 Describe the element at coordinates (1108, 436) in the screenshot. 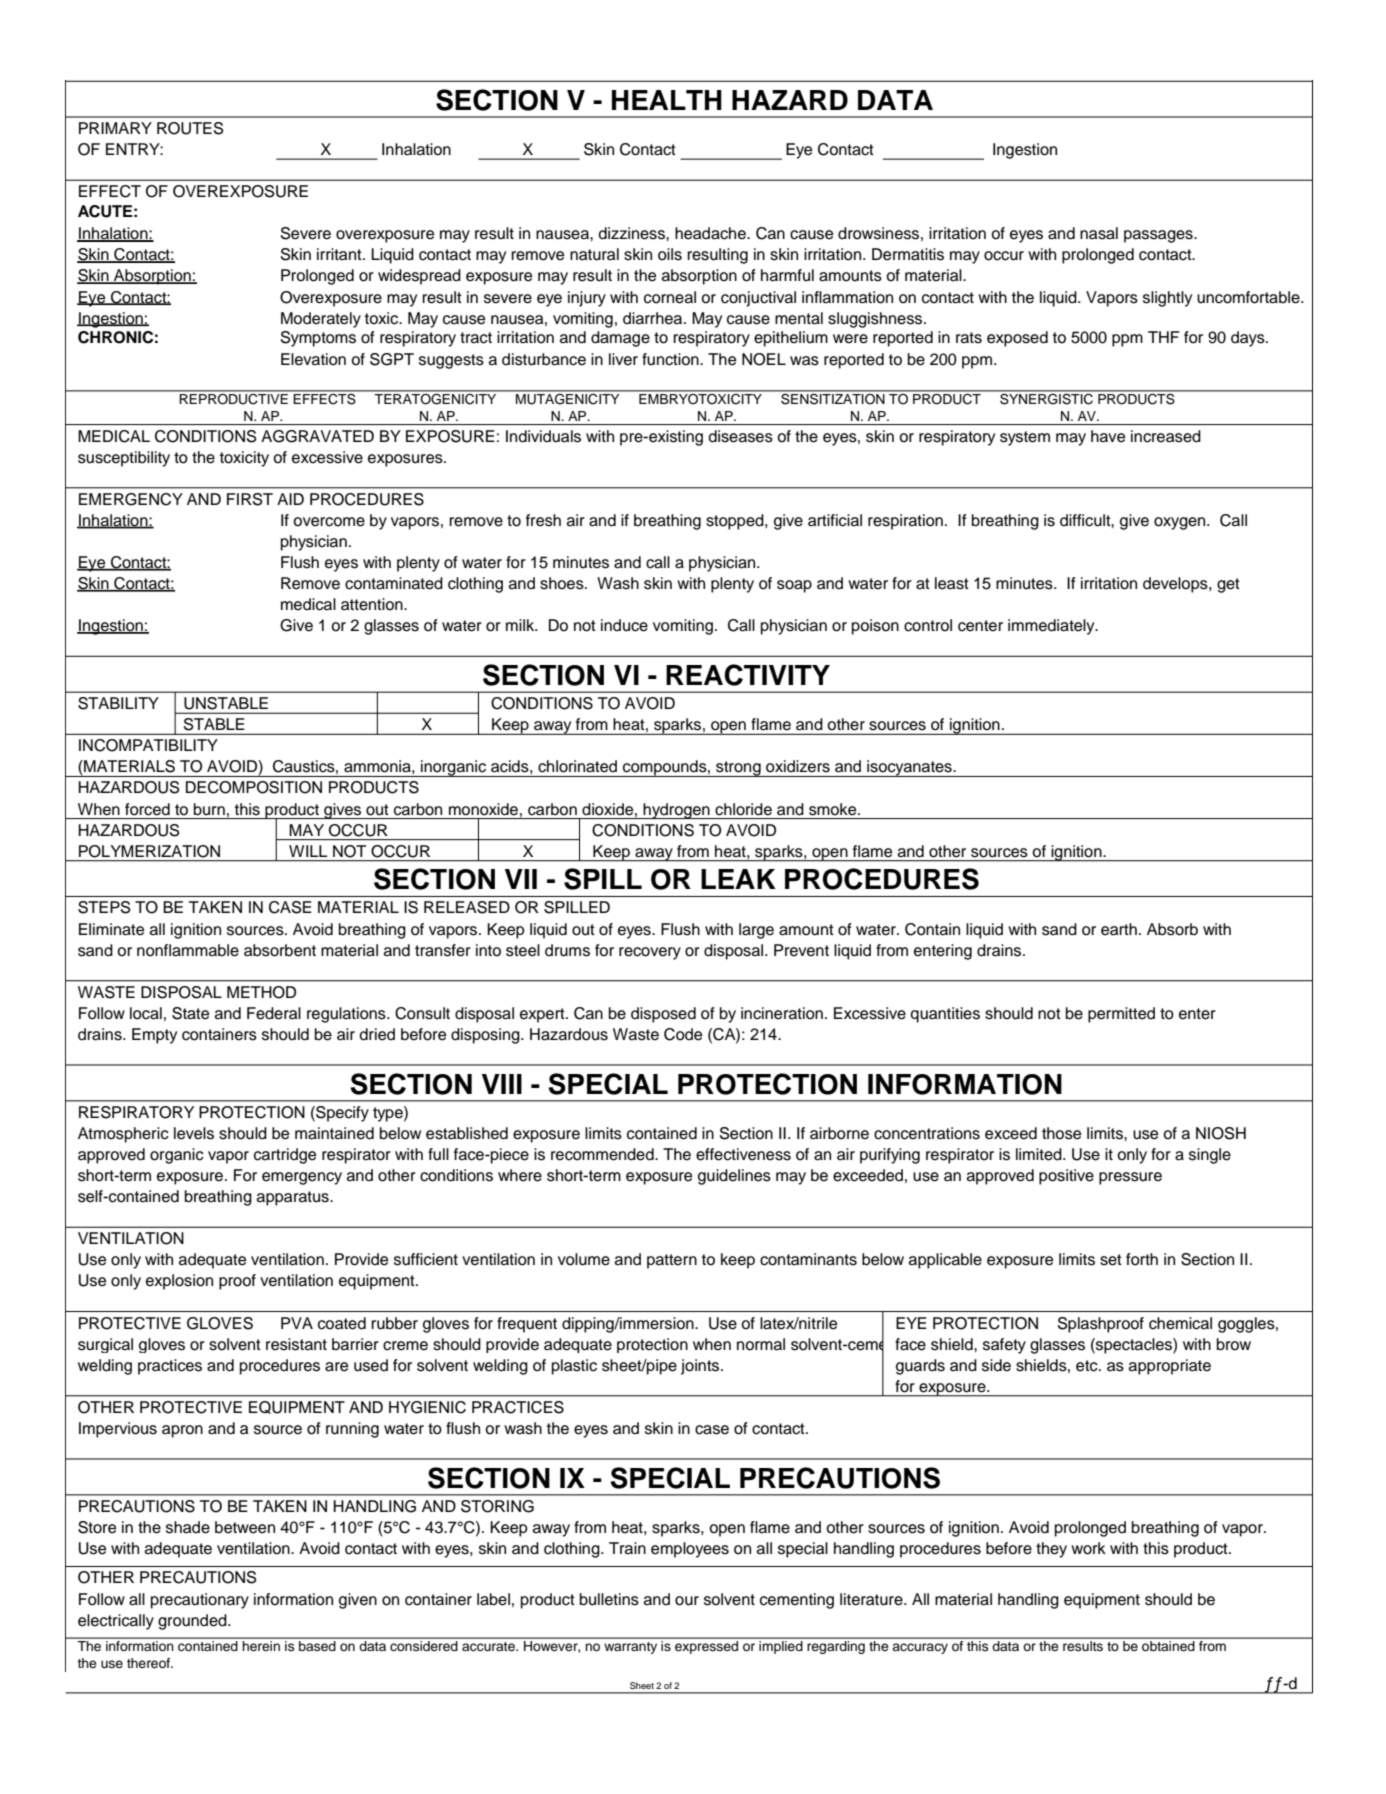

I see `have` at that location.
